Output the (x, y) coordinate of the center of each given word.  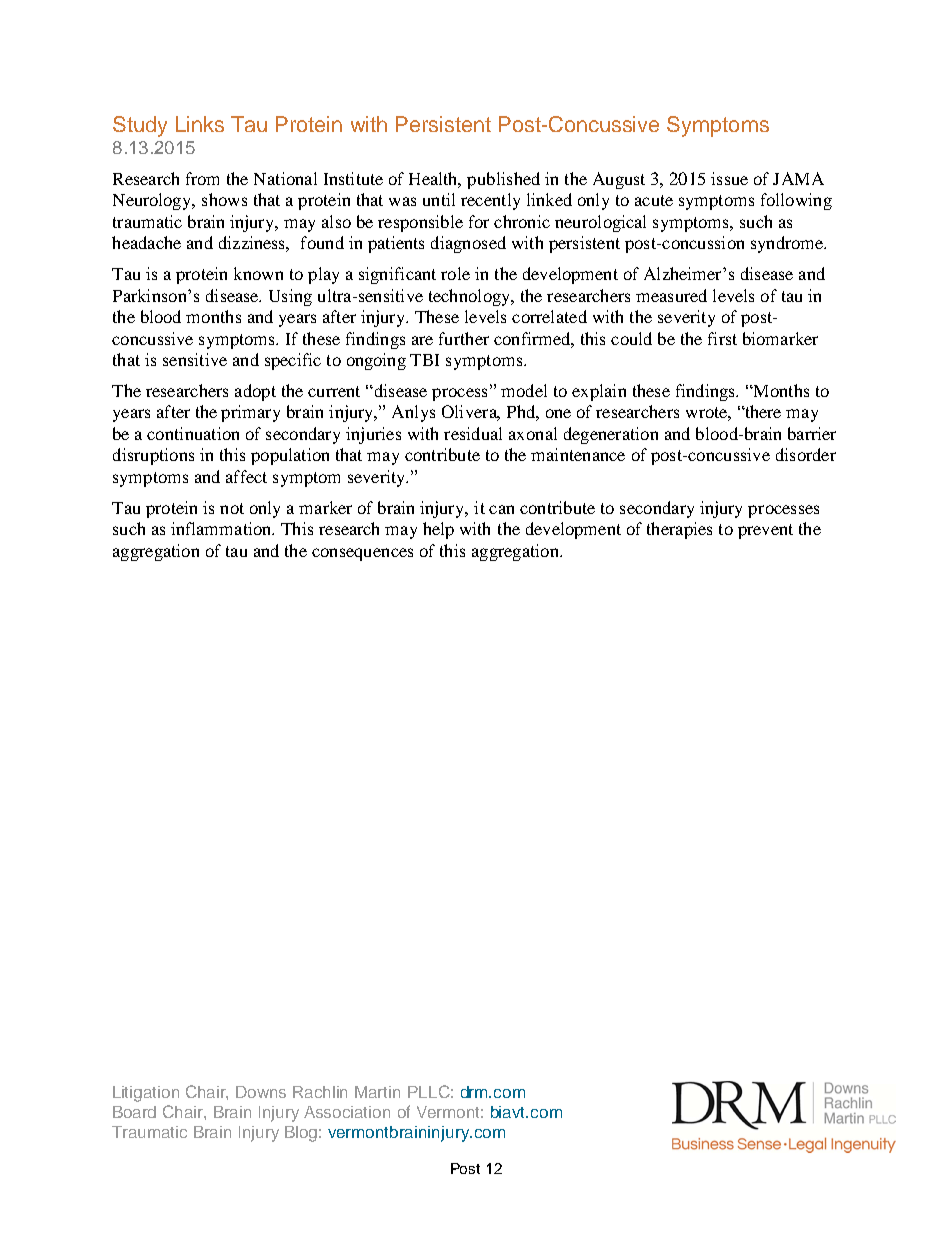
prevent (765, 531)
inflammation (222, 528)
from (202, 178)
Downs (261, 1092)
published (503, 180)
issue (729, 178)
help (438, 530)
